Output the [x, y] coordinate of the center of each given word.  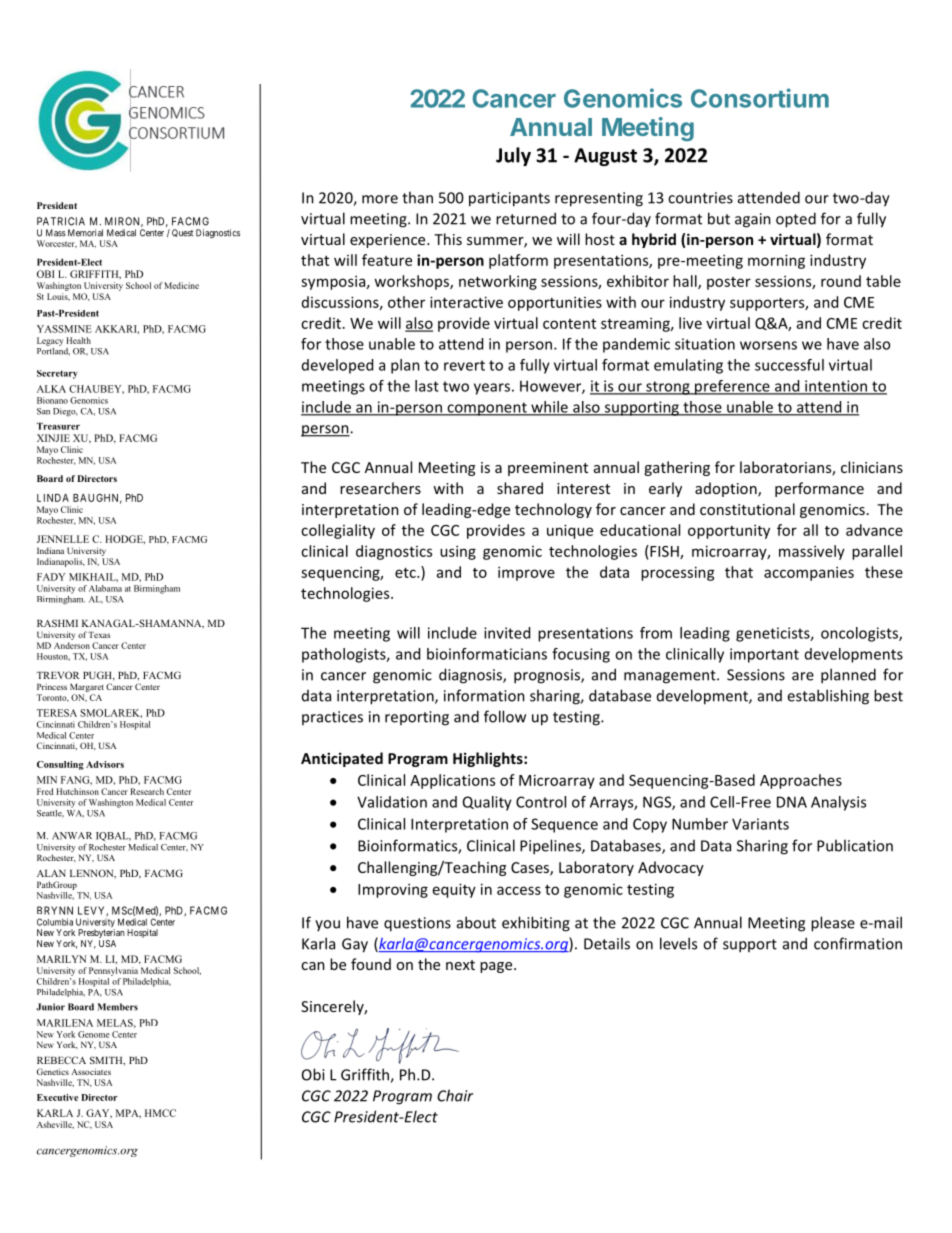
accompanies [809, 573]
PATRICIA [61, 221]
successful [789, 365]
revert [464, 365]
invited [507, 633]
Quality [487, 803]
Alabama [105, 588]
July [513, 156]
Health [78, 340]
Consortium [760, 98]
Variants [760, 824]
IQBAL [113, 836]
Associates [91, 1071]
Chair [455, 1095]
